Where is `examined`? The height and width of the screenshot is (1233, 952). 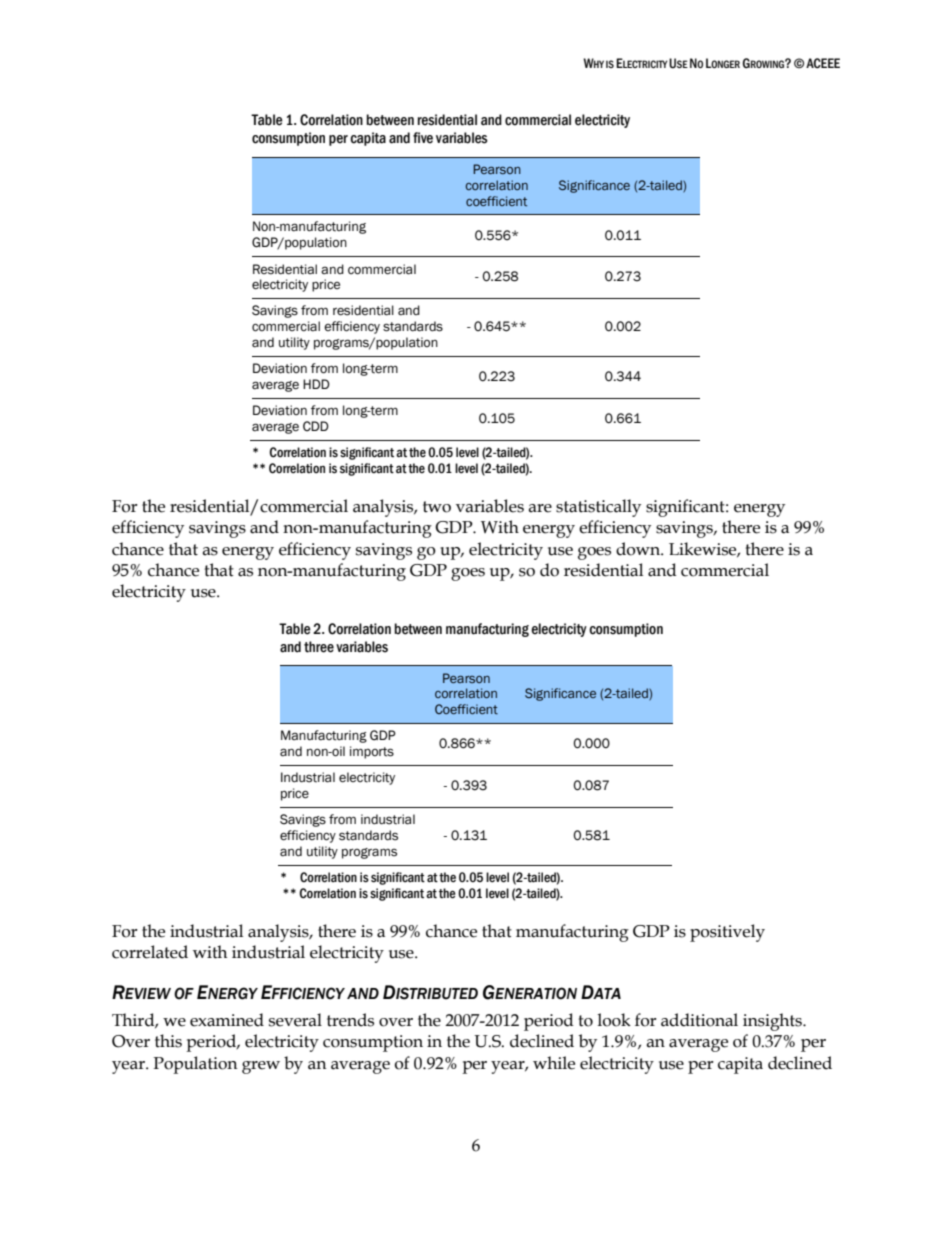 examined is located at coordinates (227, 1020).
